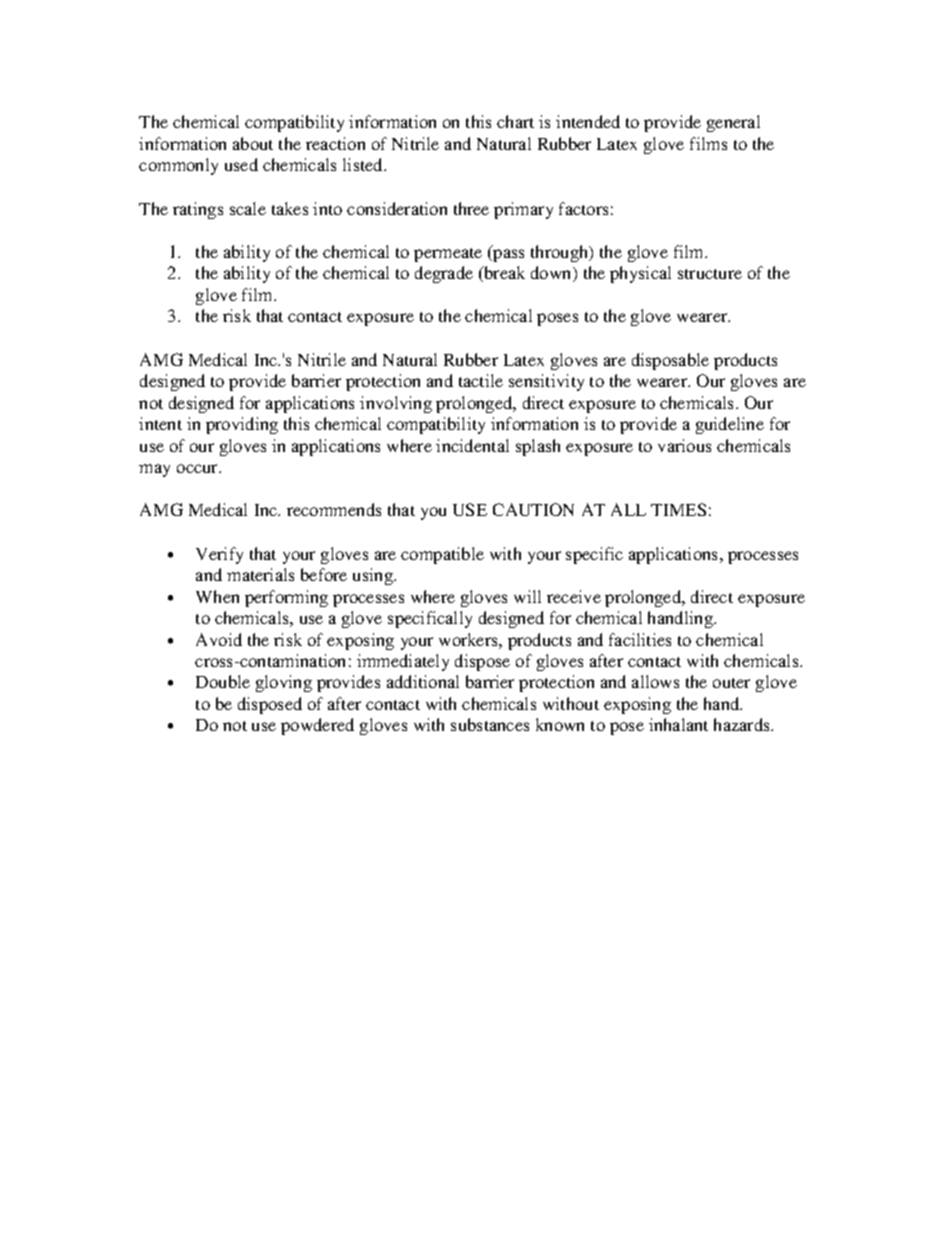  What do you see at coordinates (490, 724) in the image?
I see `substances` at bounding box center [490, 724].
